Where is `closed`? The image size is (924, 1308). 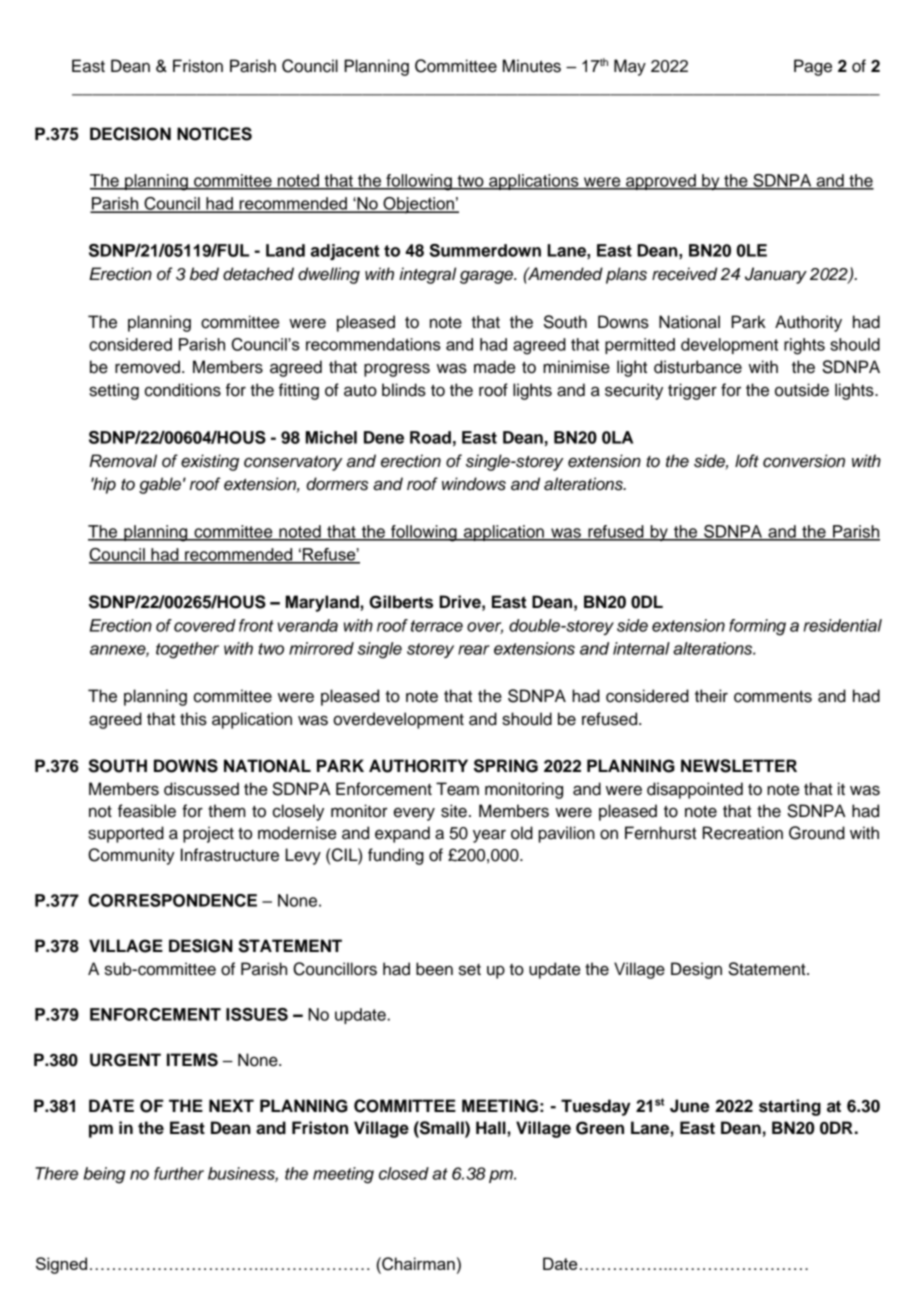
closed is located at coordinates (404, 1173).
